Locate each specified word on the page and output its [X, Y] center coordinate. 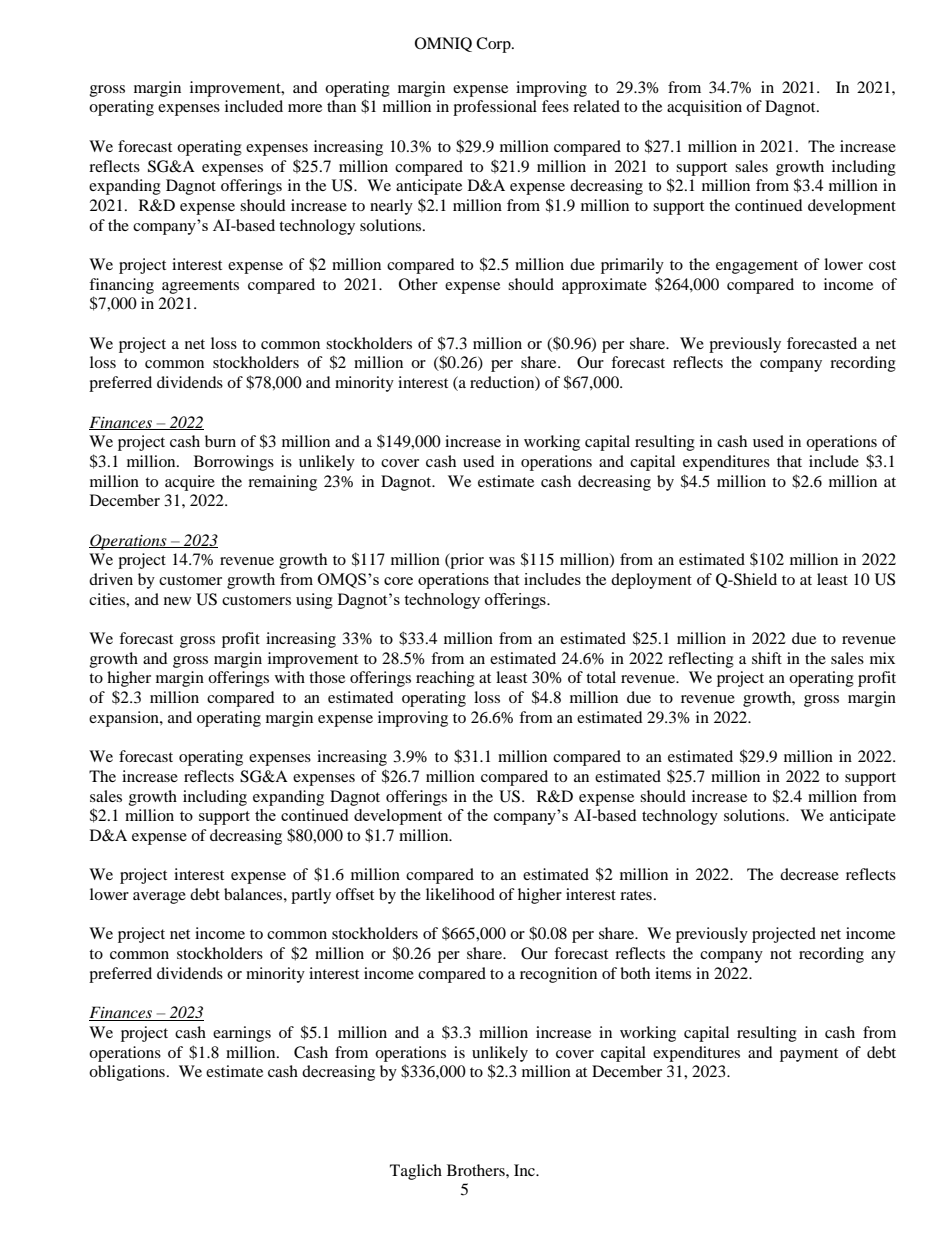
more [305, 108]
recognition [558, 975]
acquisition [704, 108]
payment [809, 1055]
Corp [494, 45]
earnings [242, 1034]
